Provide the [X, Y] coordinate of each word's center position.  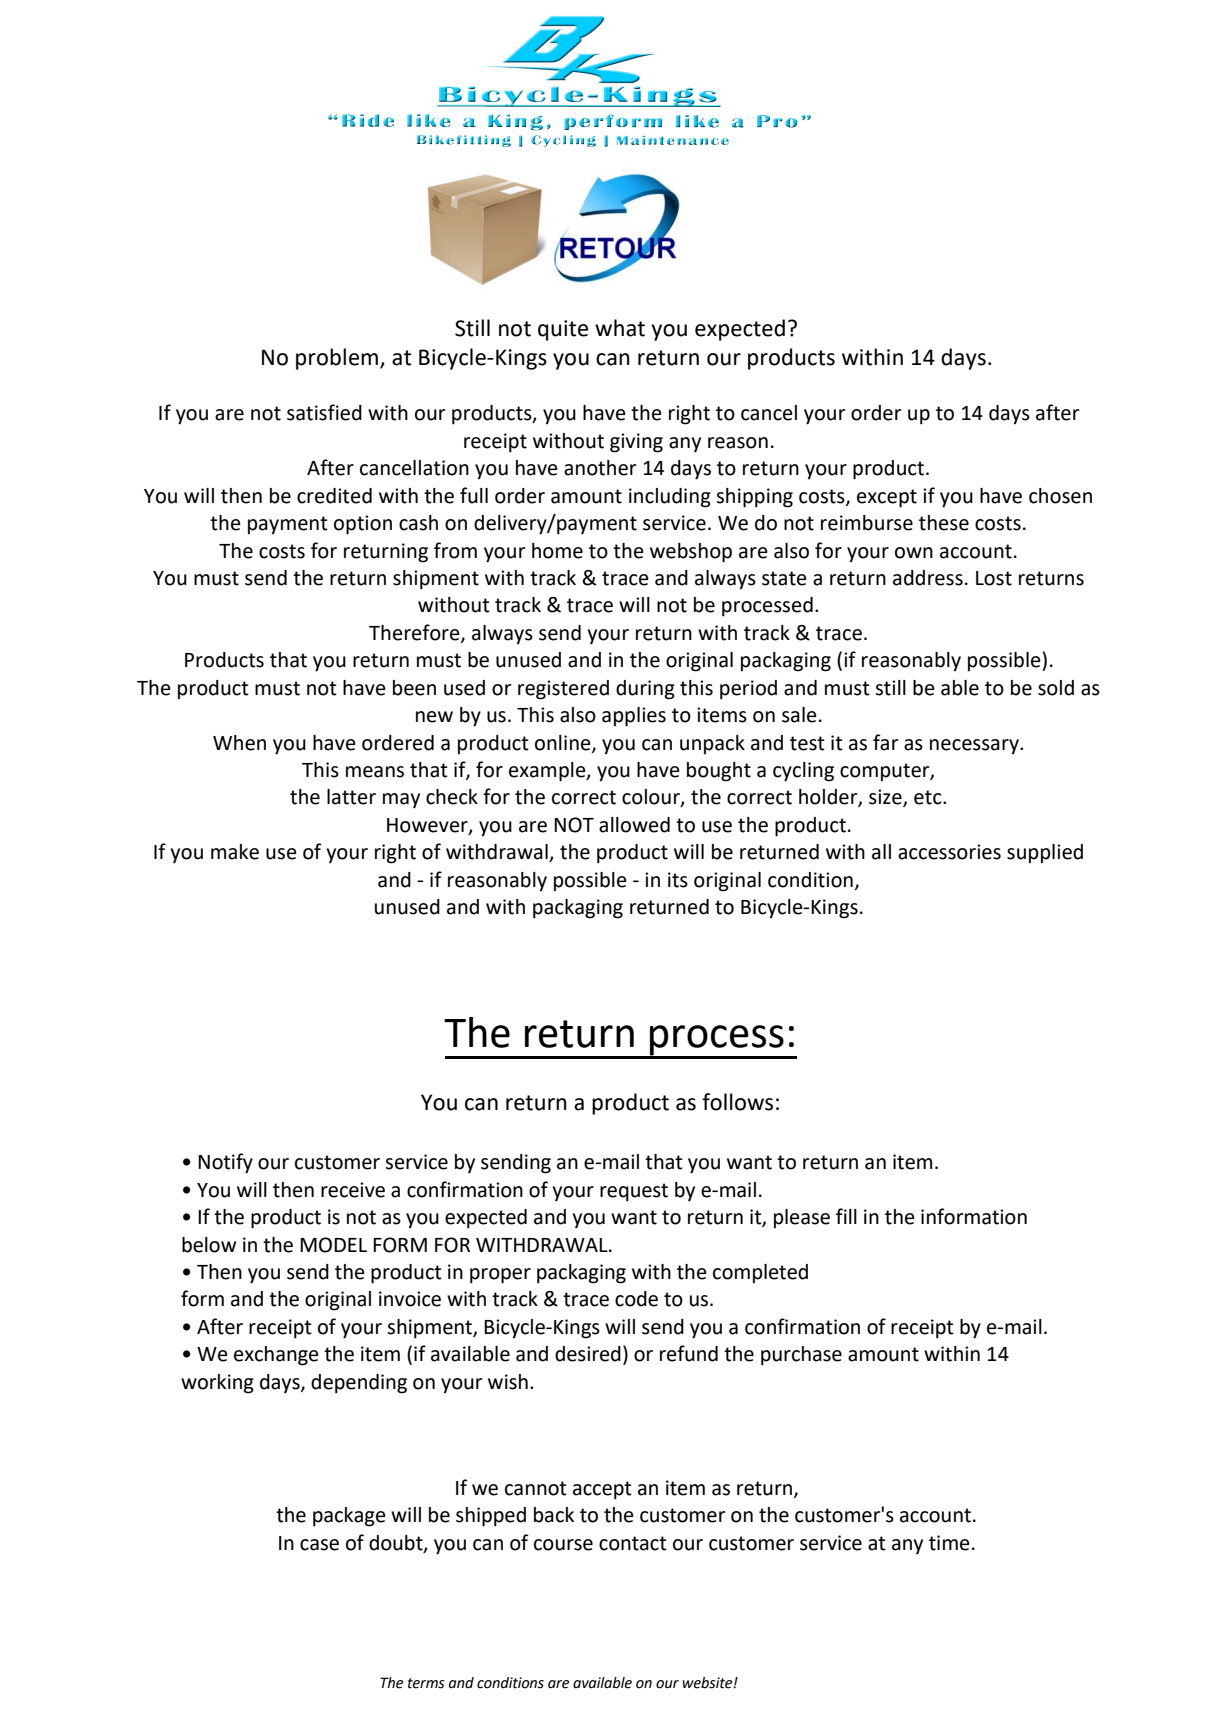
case [319, 1545]
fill [846, 1216]
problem [338, 359]
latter [351, 797]
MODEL [333, 1245]
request [634, 1192]
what [620, 328]
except [887, 498]
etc [929, 797]
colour [652, 798]
